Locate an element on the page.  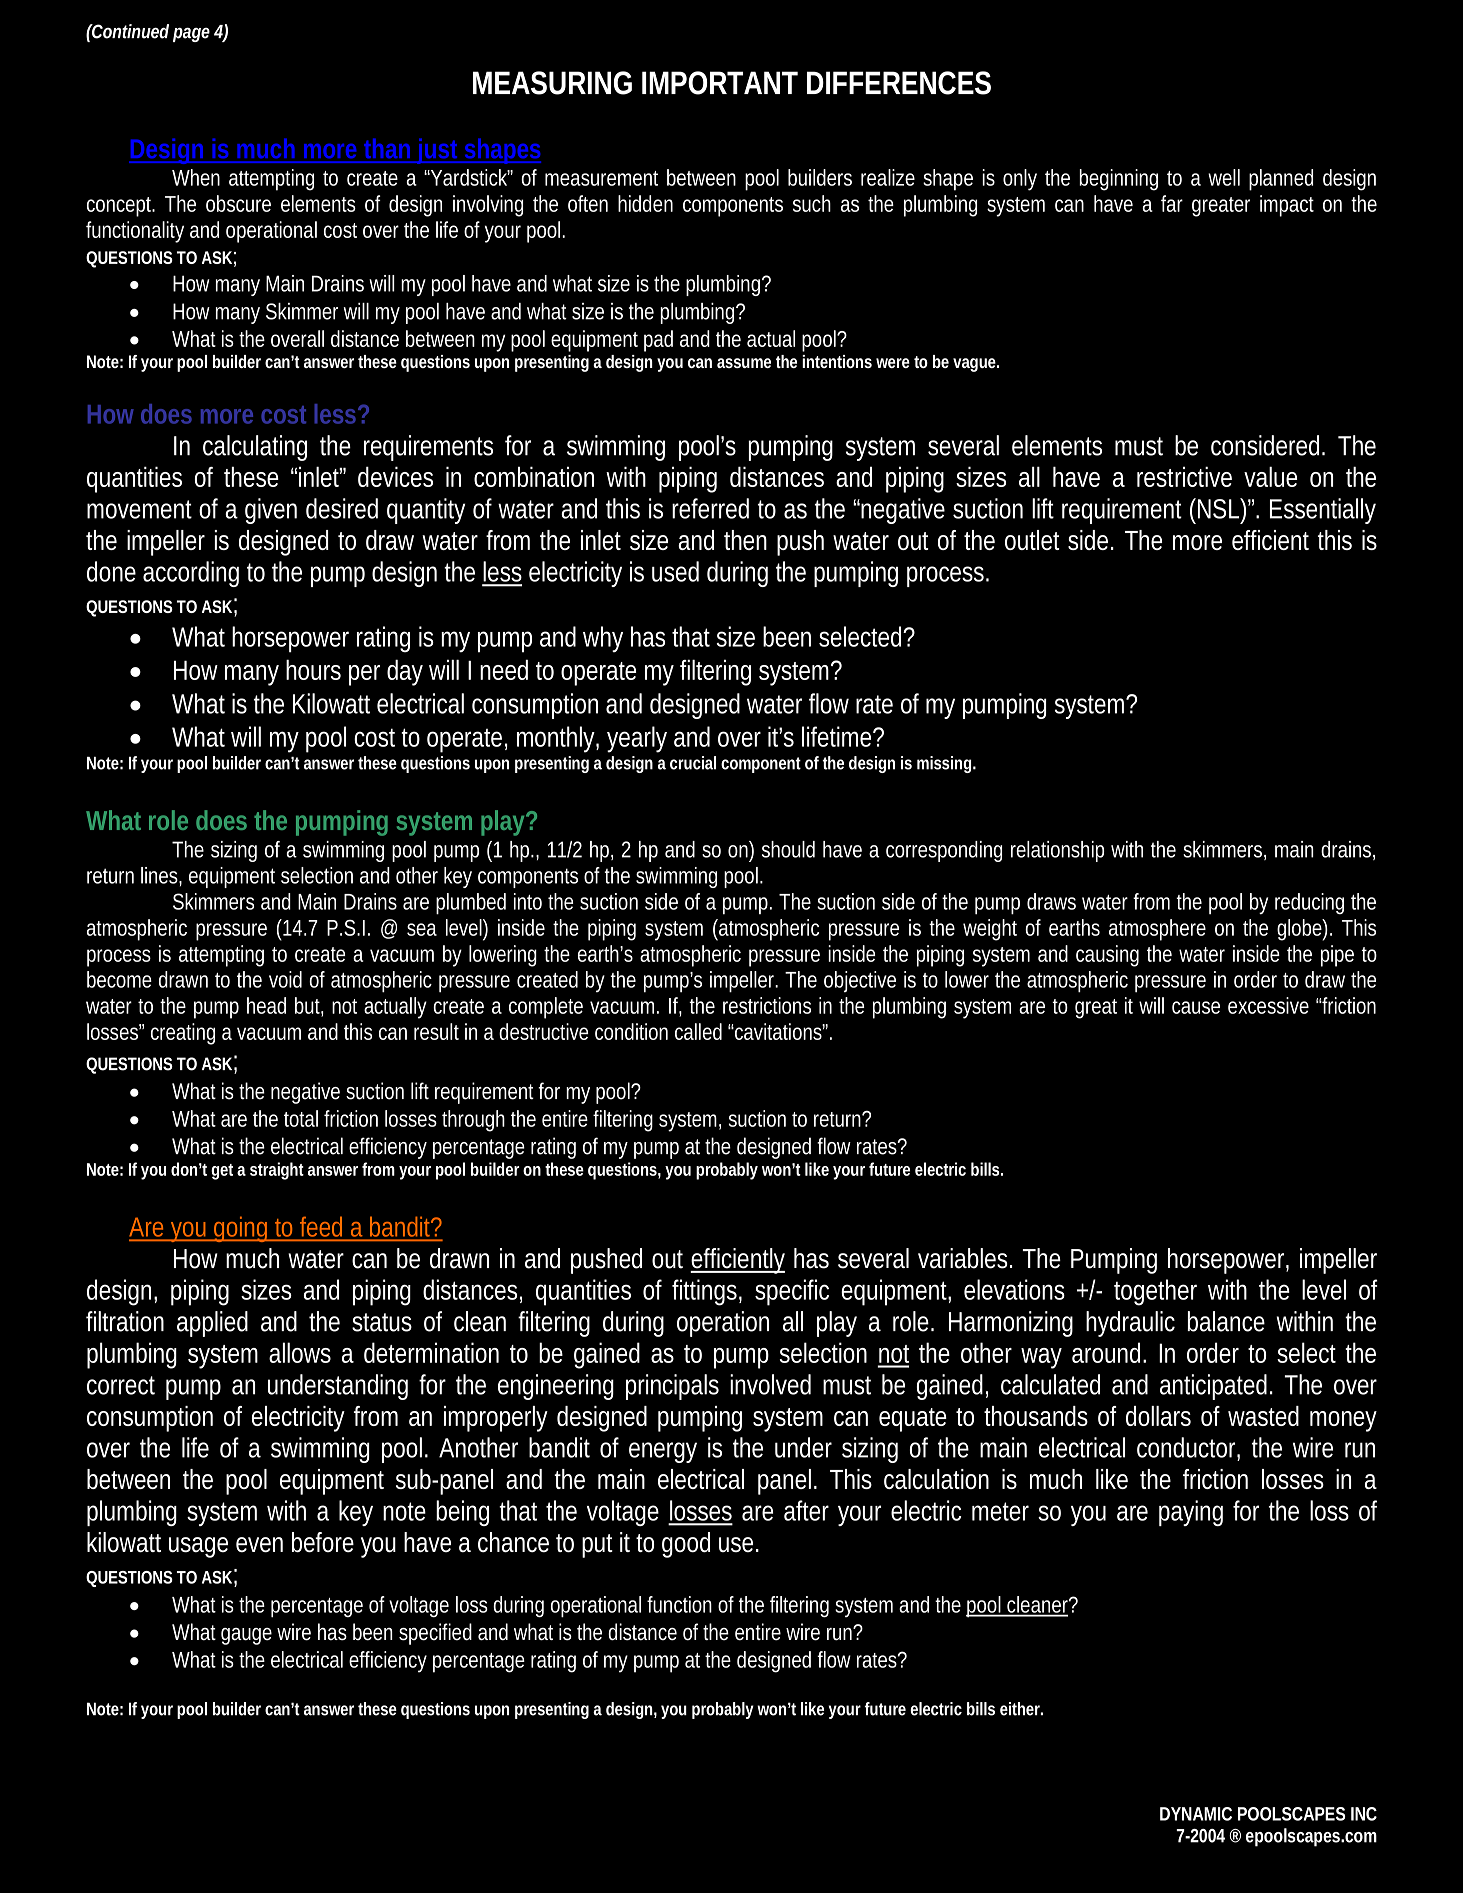
DYNAMIC is located at coordinates (1196, 1814).
